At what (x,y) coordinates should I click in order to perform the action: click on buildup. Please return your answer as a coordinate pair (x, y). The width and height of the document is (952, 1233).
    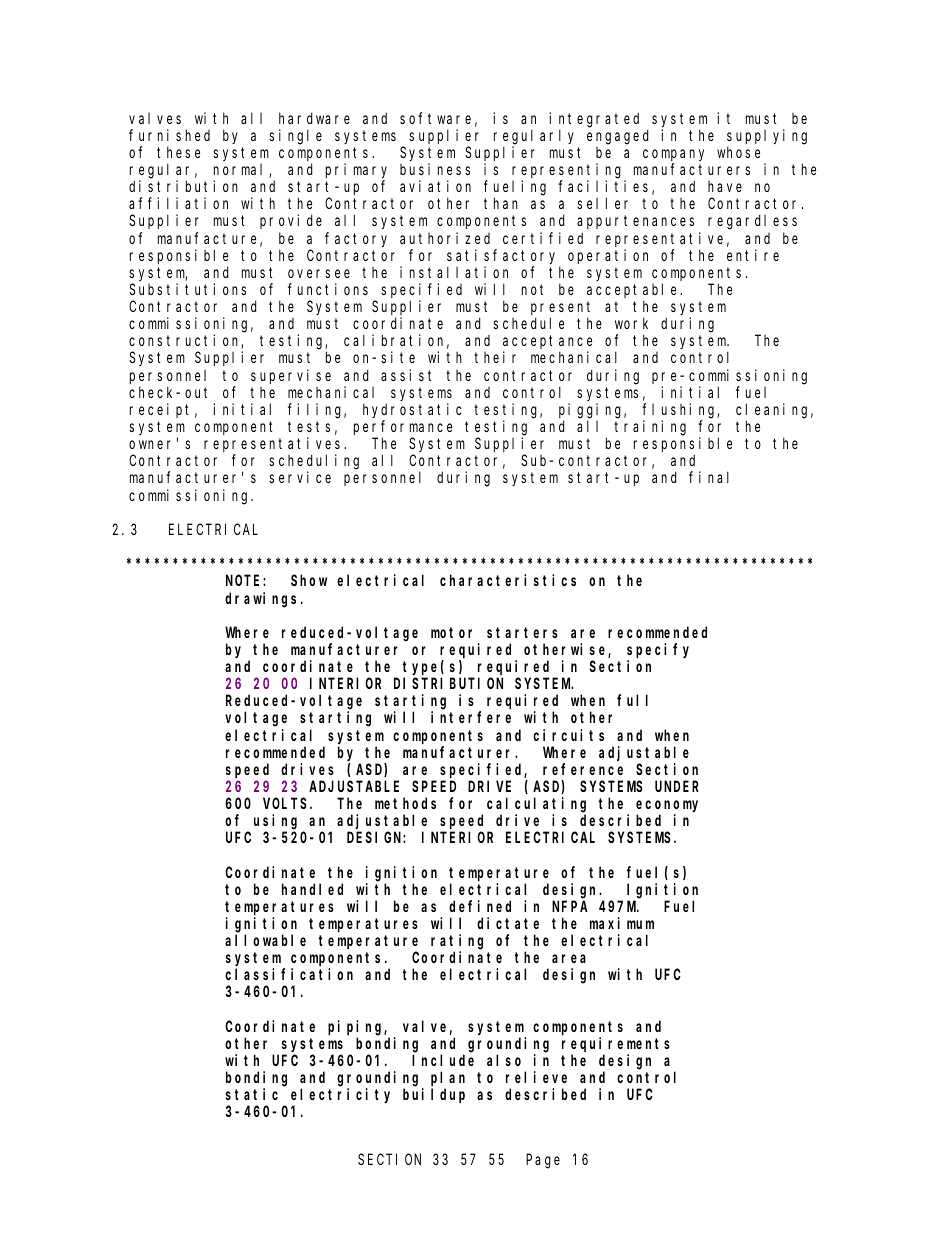
    Looking at the image, I should click on (434, 1095).
